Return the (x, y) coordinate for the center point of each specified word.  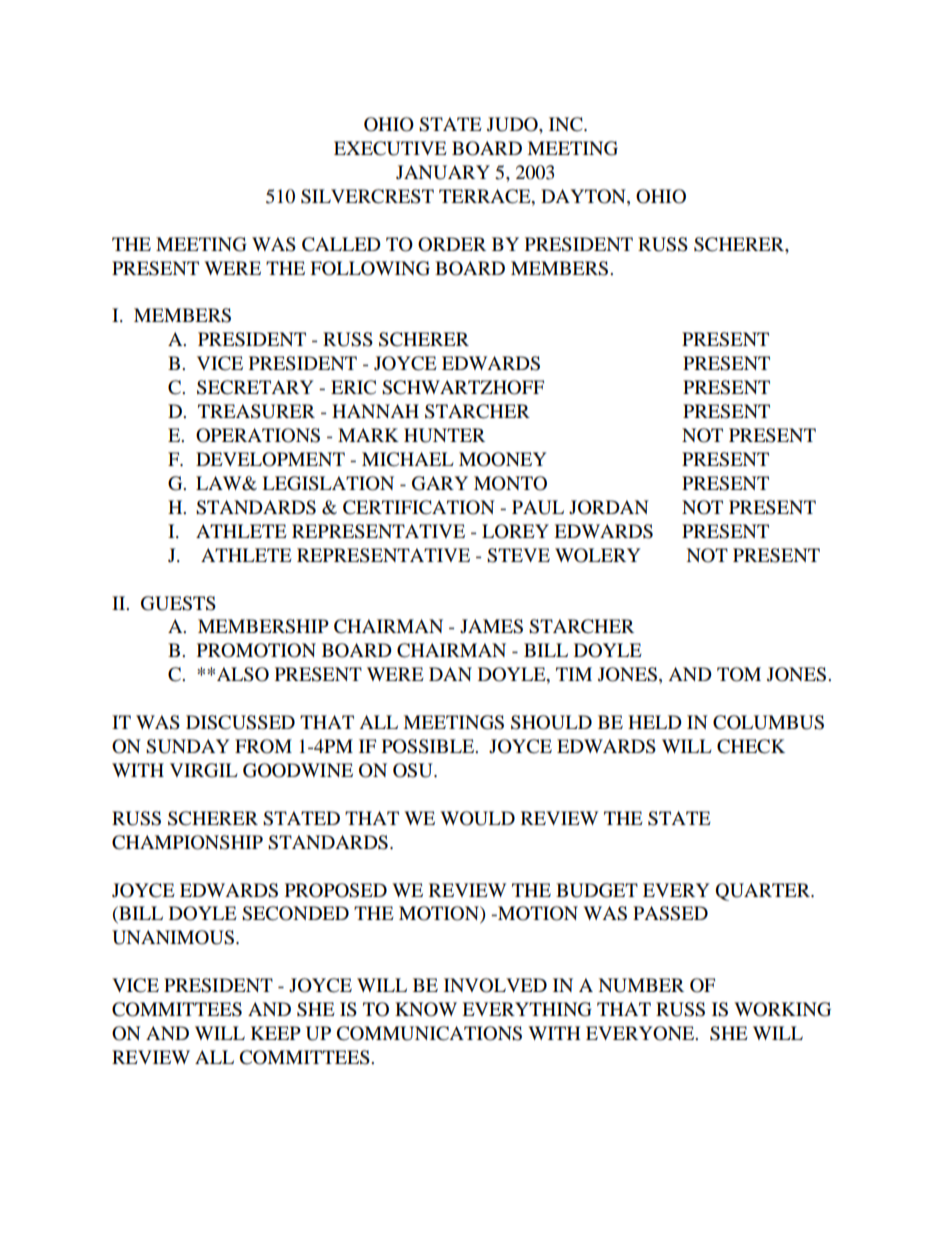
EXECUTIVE (390, 148)
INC (567, 124)
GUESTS (178, 603)
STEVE (518, 555)
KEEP (276, 1033)
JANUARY (443, 172)
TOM (739, 674)
